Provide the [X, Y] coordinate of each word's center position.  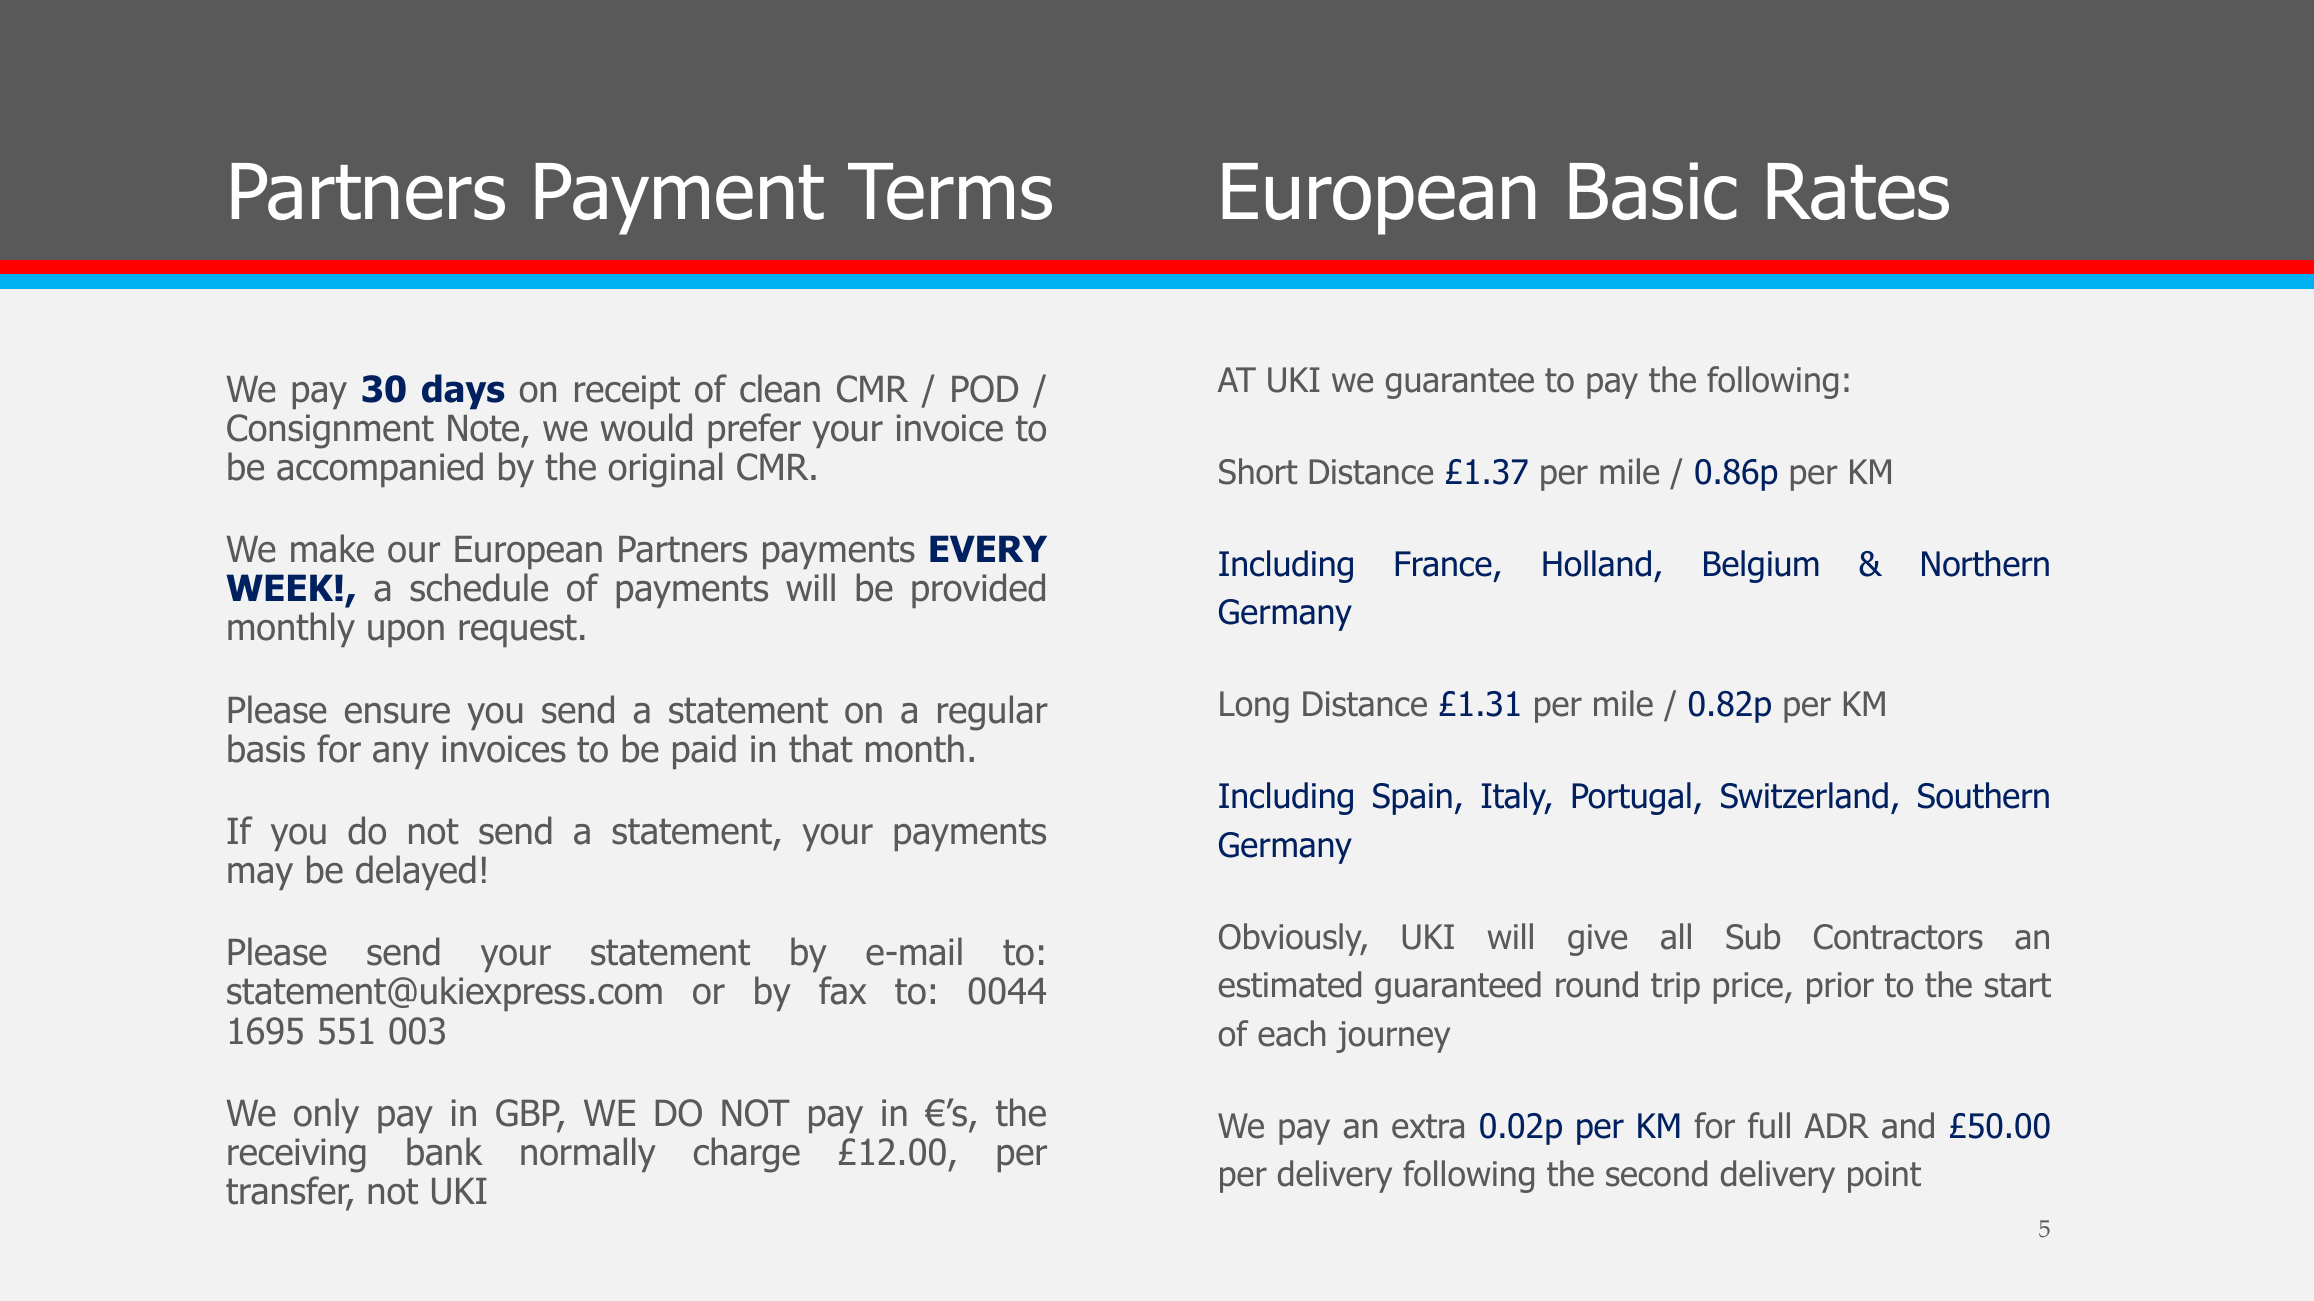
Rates [1858, 191]
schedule [479, 587]
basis [266, 748]
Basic [1653, 191]
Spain [1412, 799]
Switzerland [1804, 795]
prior [1840, 988]
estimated [1290, 984]
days [463, 392]
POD [985, 389]
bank [445, 1151]
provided [978, 590]
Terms [950, 191]
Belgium [1761, 566]
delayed [416, 872]
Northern [1985, 563]
